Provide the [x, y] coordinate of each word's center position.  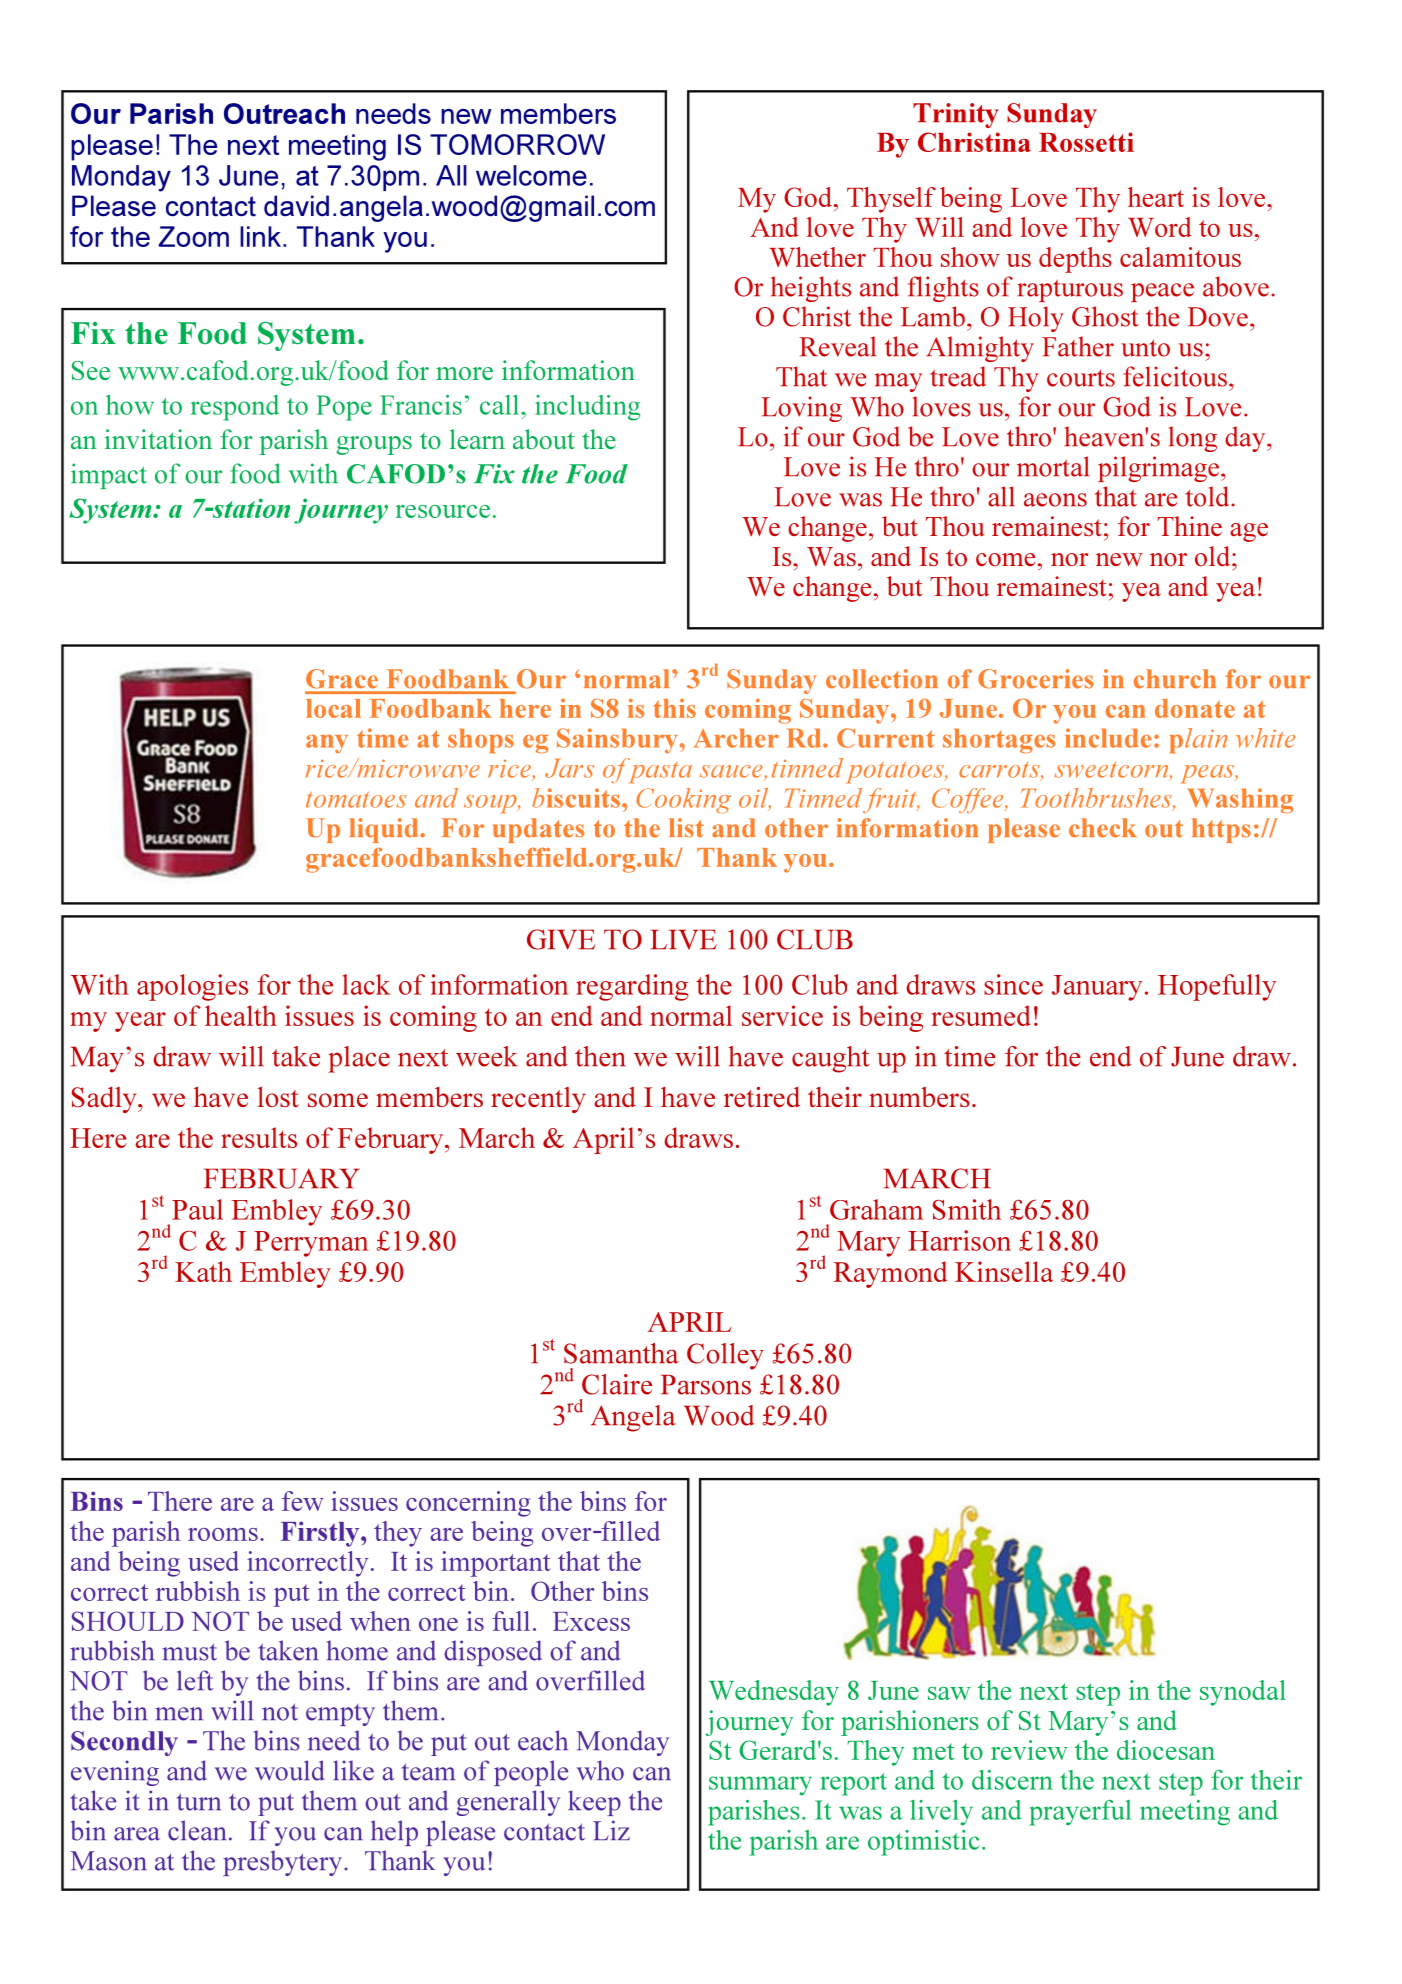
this [675, 708]
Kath [203, 1271]
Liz [611, 1830]
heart [1156, 197]
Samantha [621, 1353]
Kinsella [1004, 1271]
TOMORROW [517, 144]
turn [199, 1802]
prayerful [1080, 1813]
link [260, 236]
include [1108, 738]
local [333, 708]
